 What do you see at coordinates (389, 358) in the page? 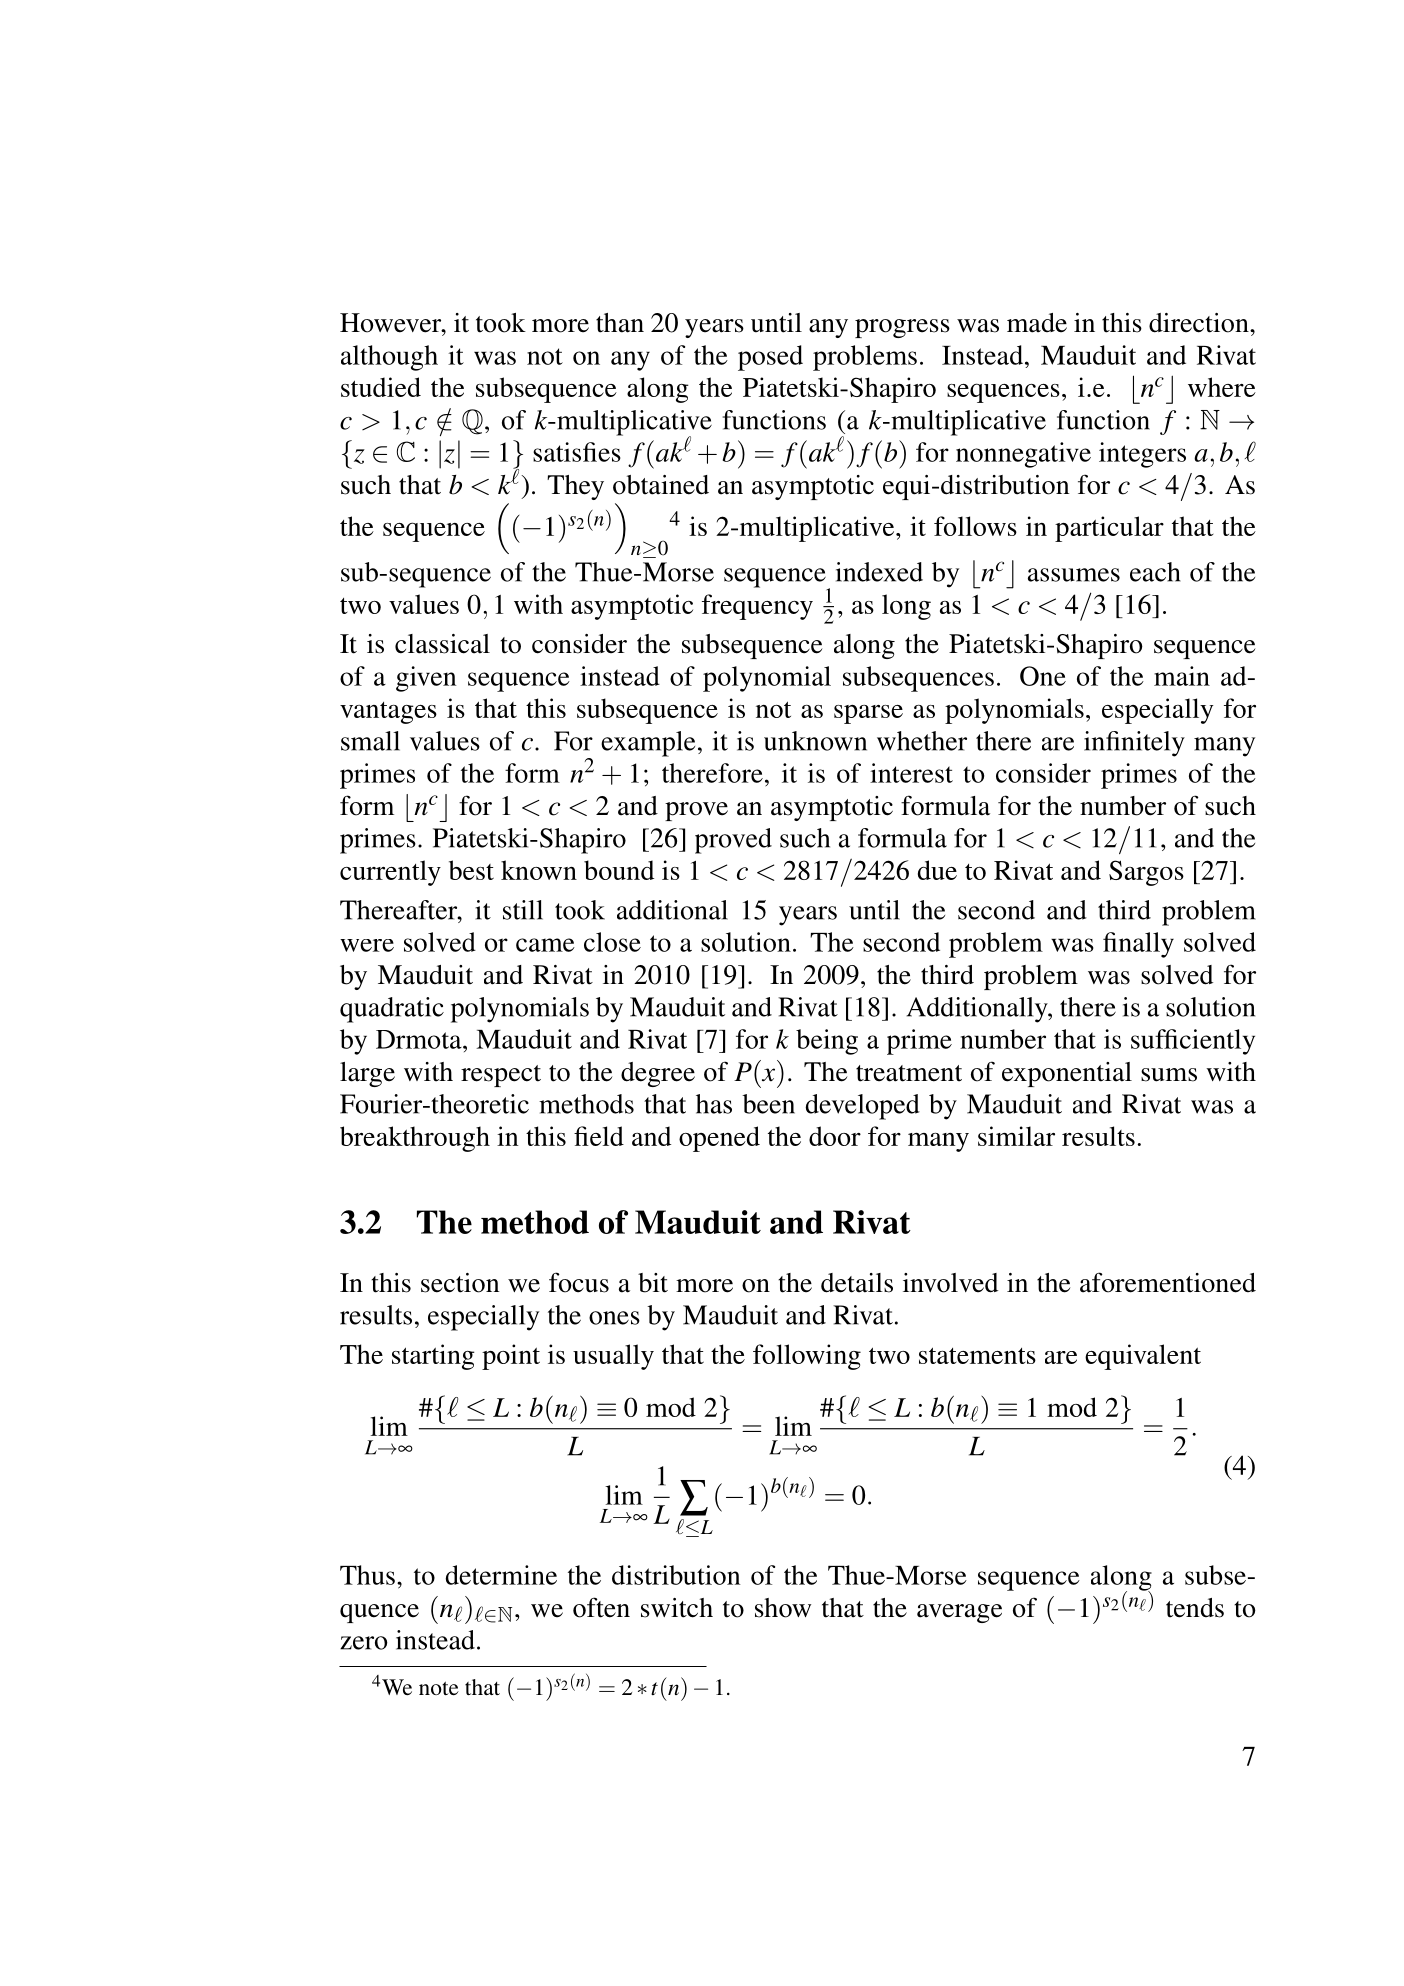
I see `although` at bounding box center [389, 358].
